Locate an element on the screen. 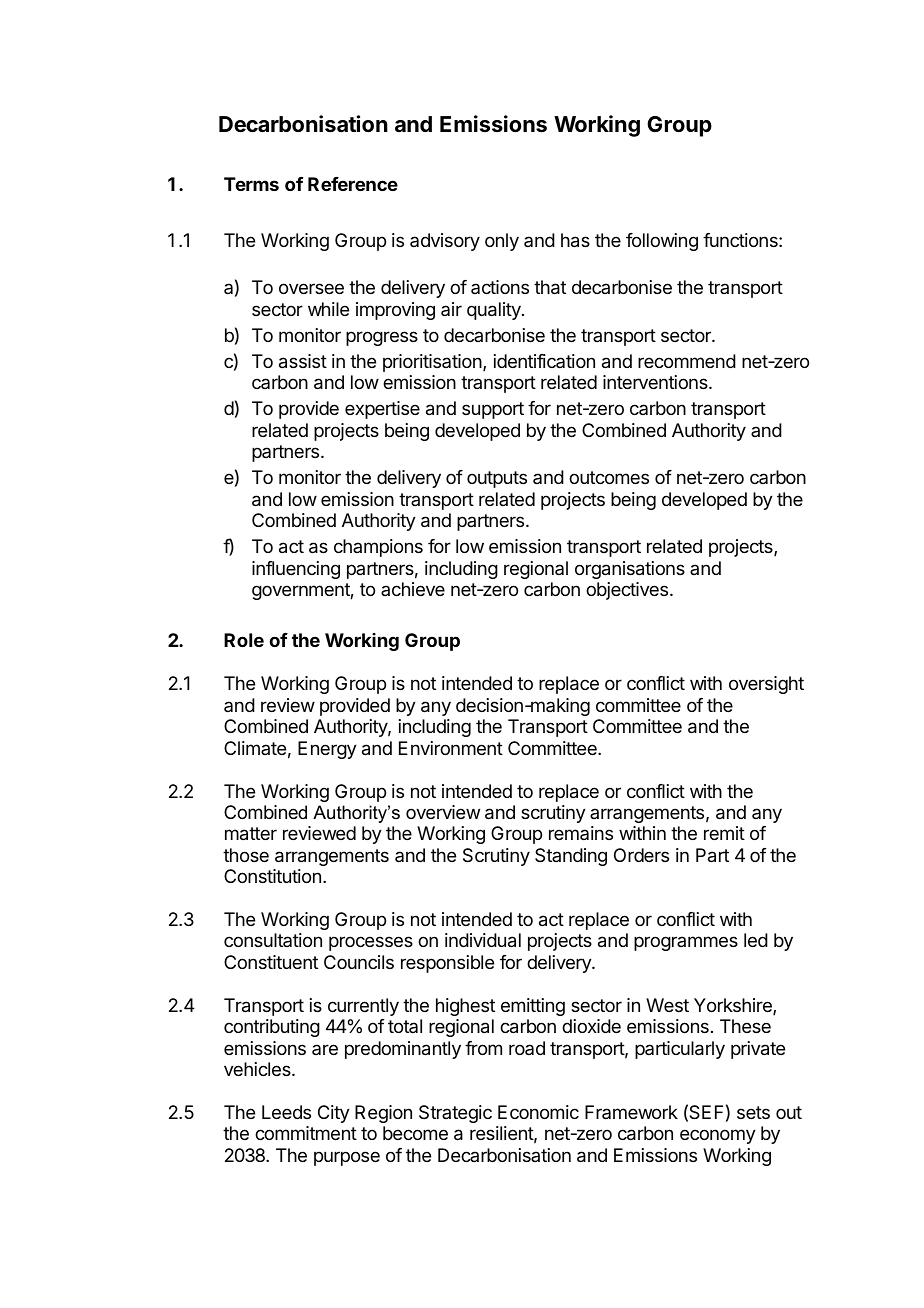 This screenshot has width=924, height=1308. overview is located at coordinates (443, 812).
